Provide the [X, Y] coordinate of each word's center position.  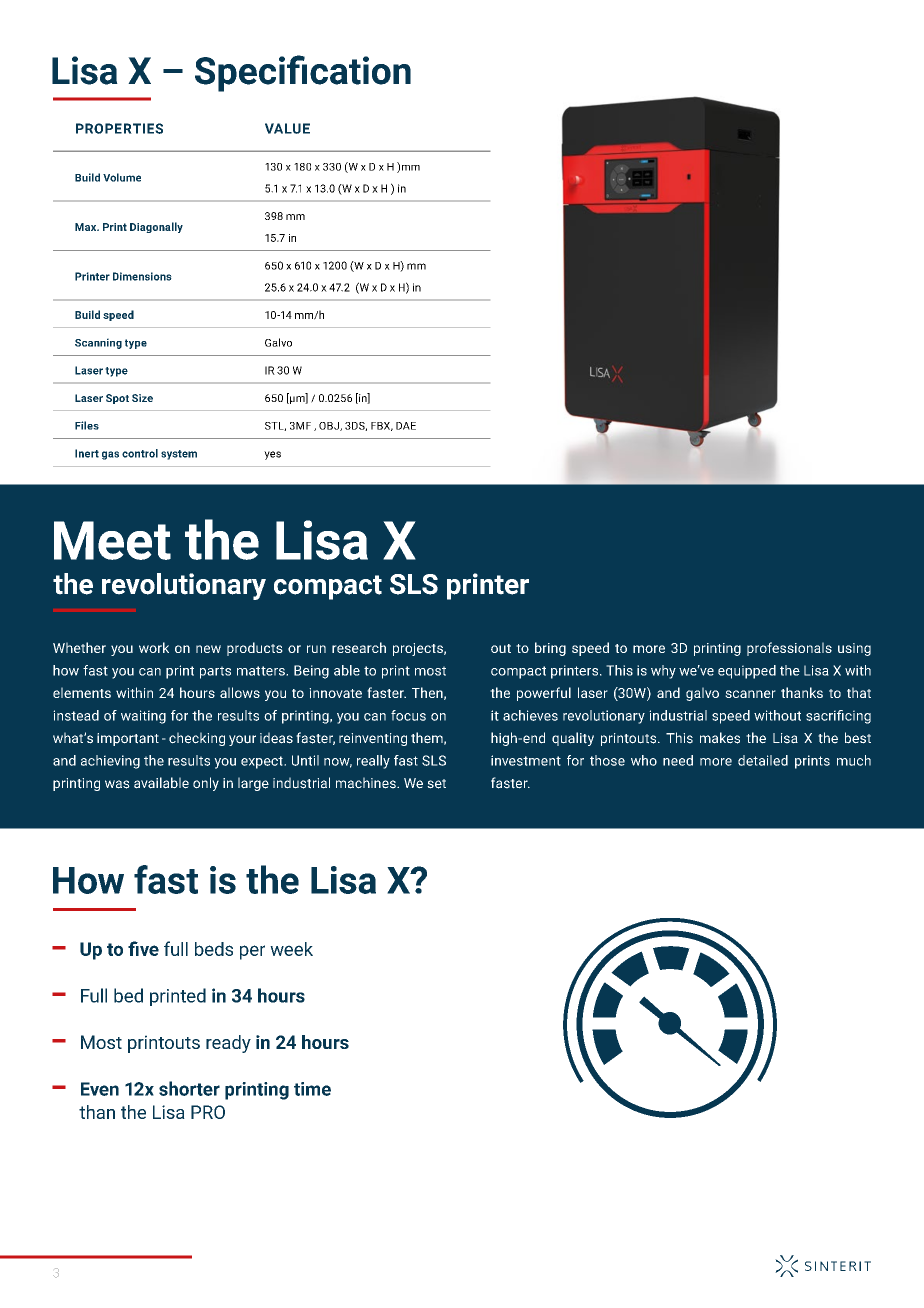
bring [550, 649]
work [154, 647]
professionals [789, 649]
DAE [406, 426]
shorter [189, 1088]
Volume [122, 177]
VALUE [287, 128]
